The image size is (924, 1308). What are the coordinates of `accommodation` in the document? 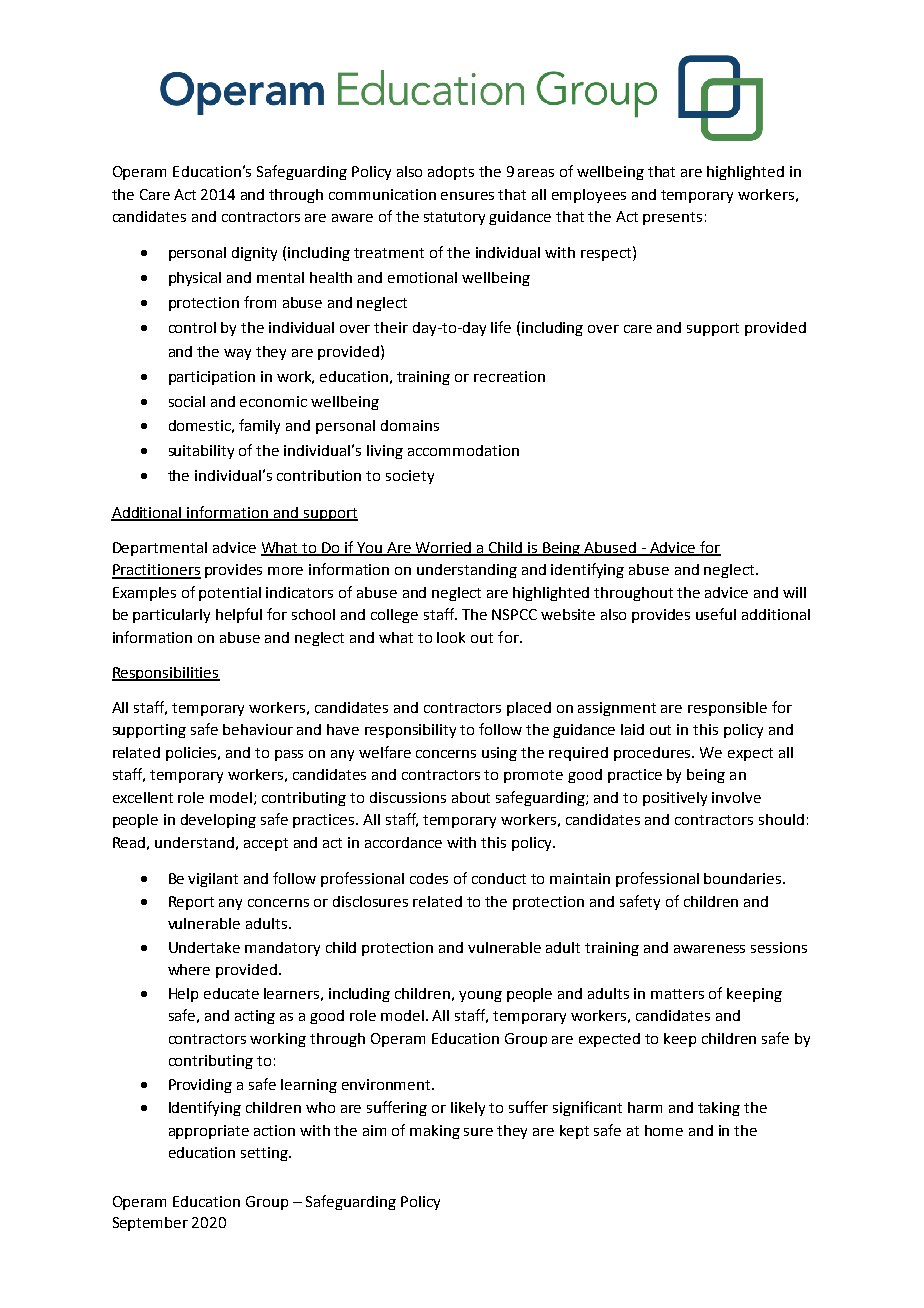 It's located at (463, 450).
